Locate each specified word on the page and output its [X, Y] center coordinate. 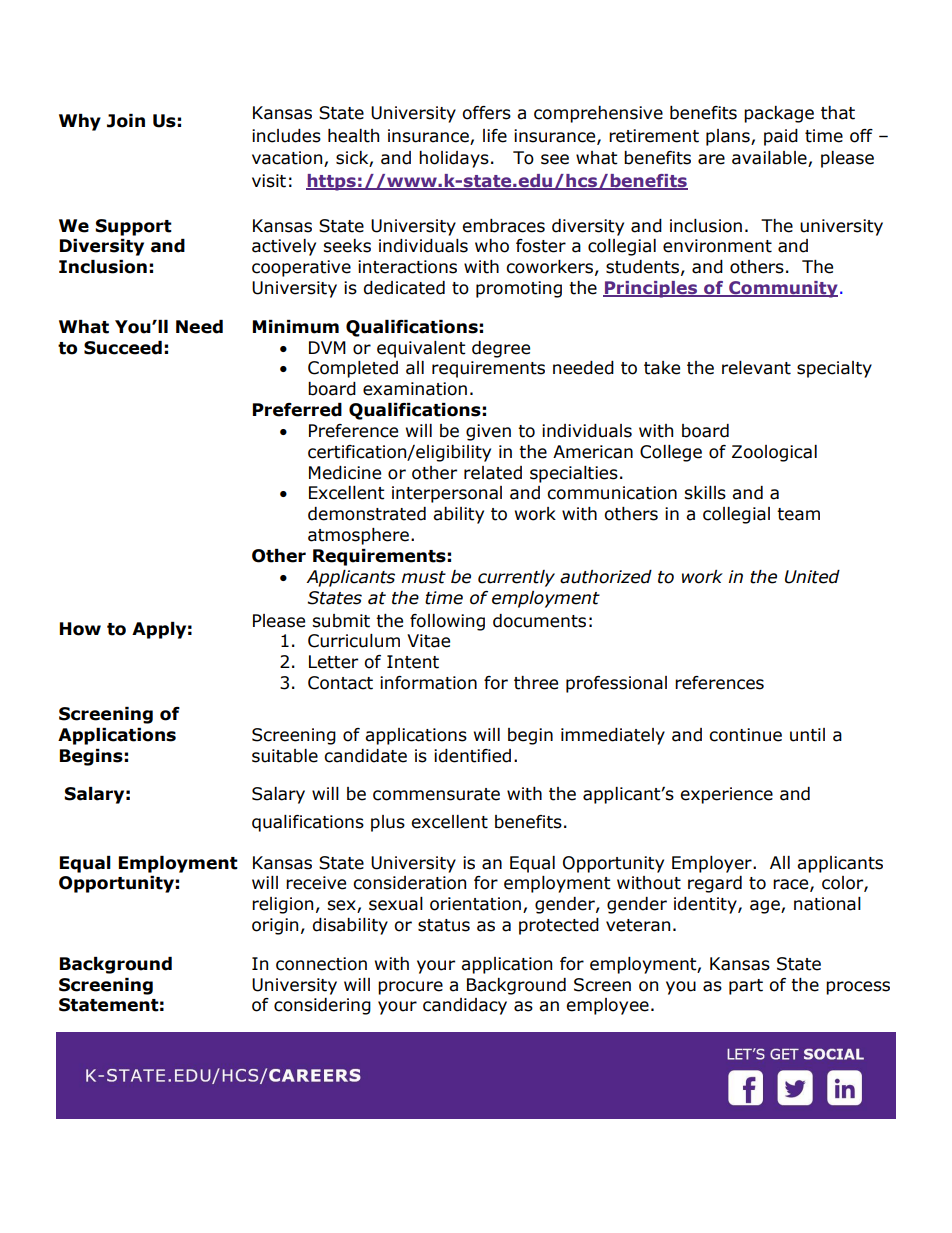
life [495, 136]
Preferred [297, 410]
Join [126, 121]
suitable [285, 756]
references [719, 683]
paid [781, 137]
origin [275, 926]
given [488, 432]
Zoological [774, 453]
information [428, 683]
